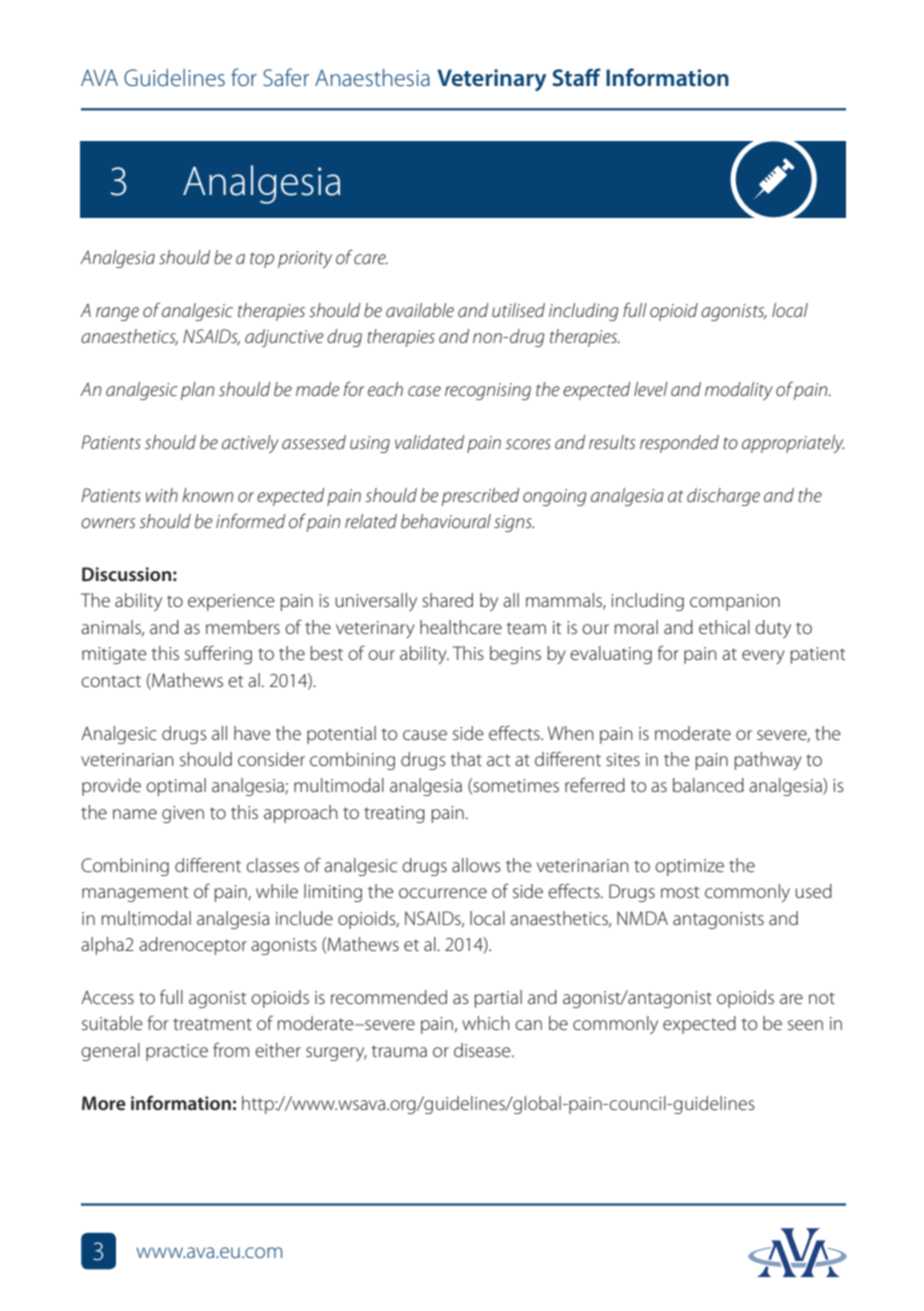  What do you see at coordinates (177, 1052) in the document?
I see `practice` at bounding box center [177, 1052].
